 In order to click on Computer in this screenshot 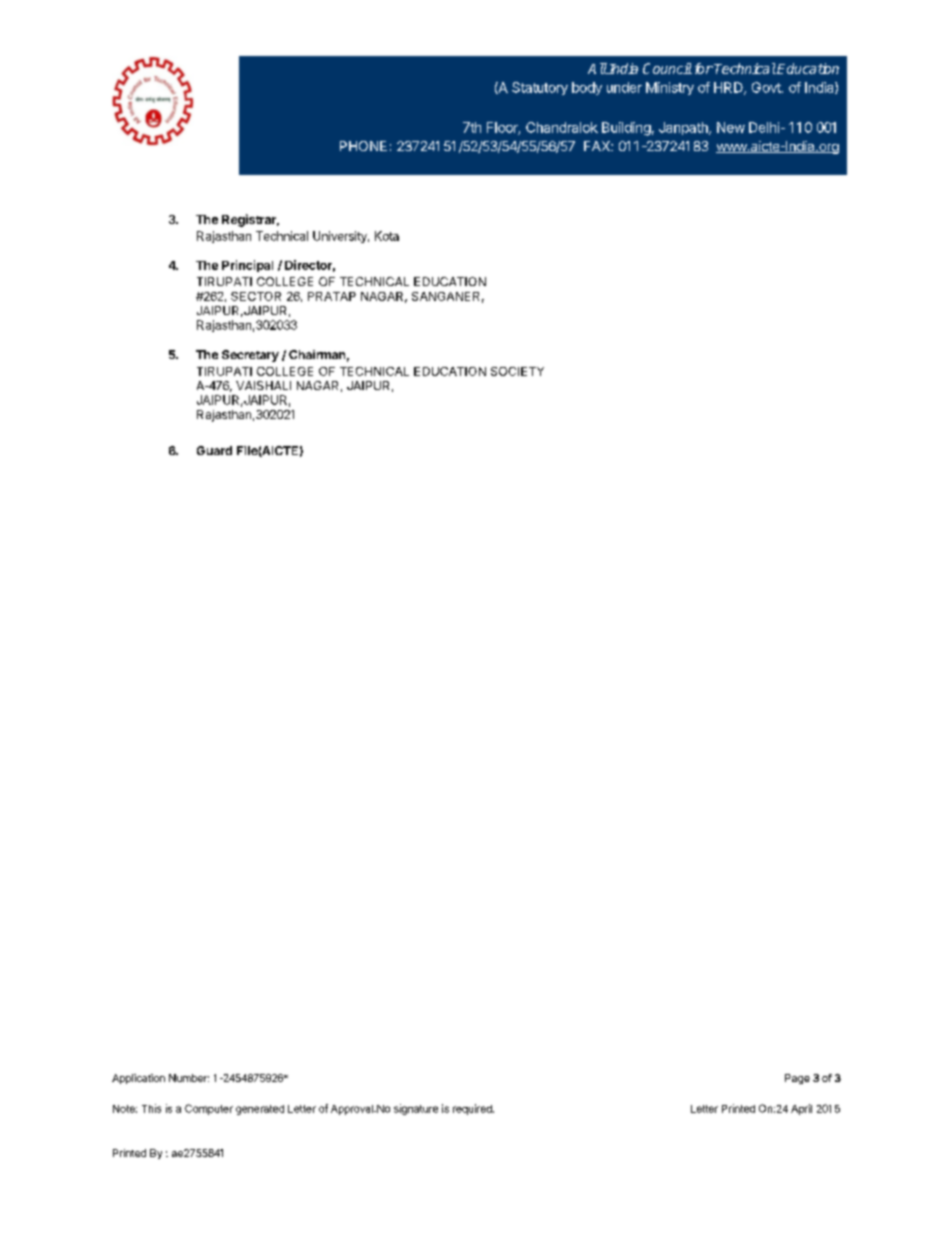, I will do `click(209, 1109)`.
